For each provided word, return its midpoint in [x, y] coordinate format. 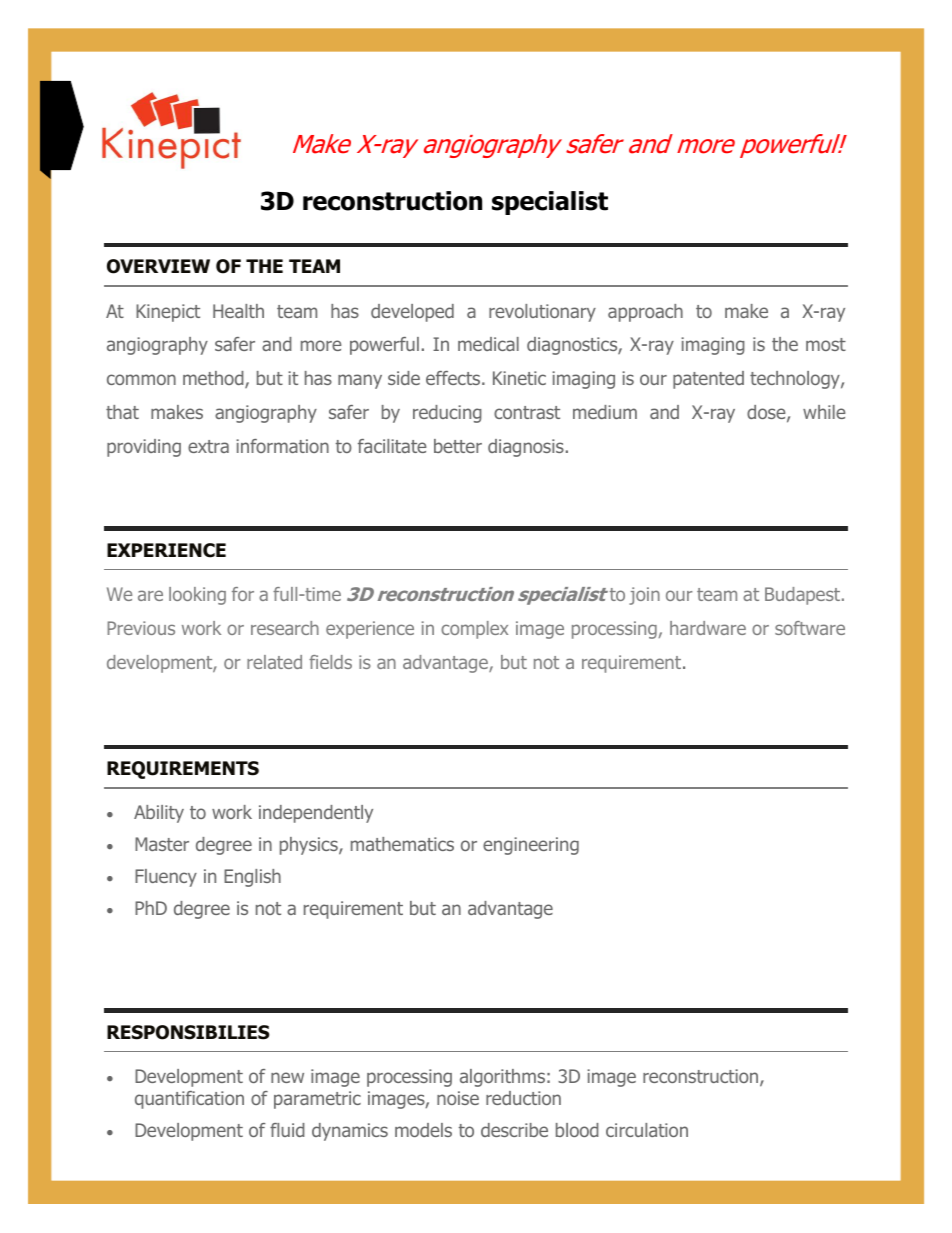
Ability [159, 814]
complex [474, 630]
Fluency [166, 878]
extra [208, 446]
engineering [531, 846]
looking [197, 596]
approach [645, 313]
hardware [708, 628]
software [810, 628]
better [458, 446]
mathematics [402, 844]
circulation [647, 1130]
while [824, 412]
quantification [189, 1100]
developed [412, 313]
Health [238, 311]
